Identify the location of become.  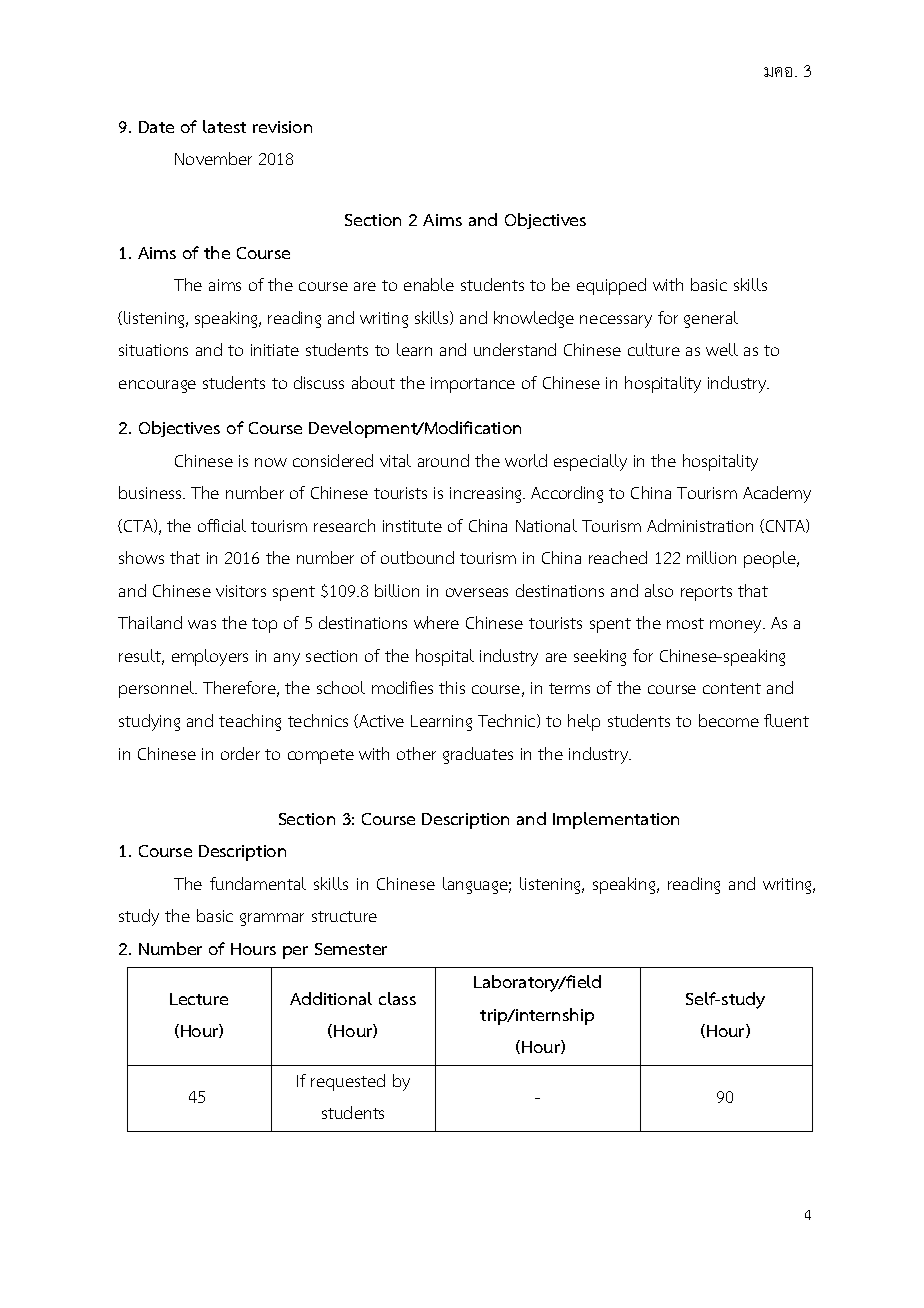
(729, 720).
